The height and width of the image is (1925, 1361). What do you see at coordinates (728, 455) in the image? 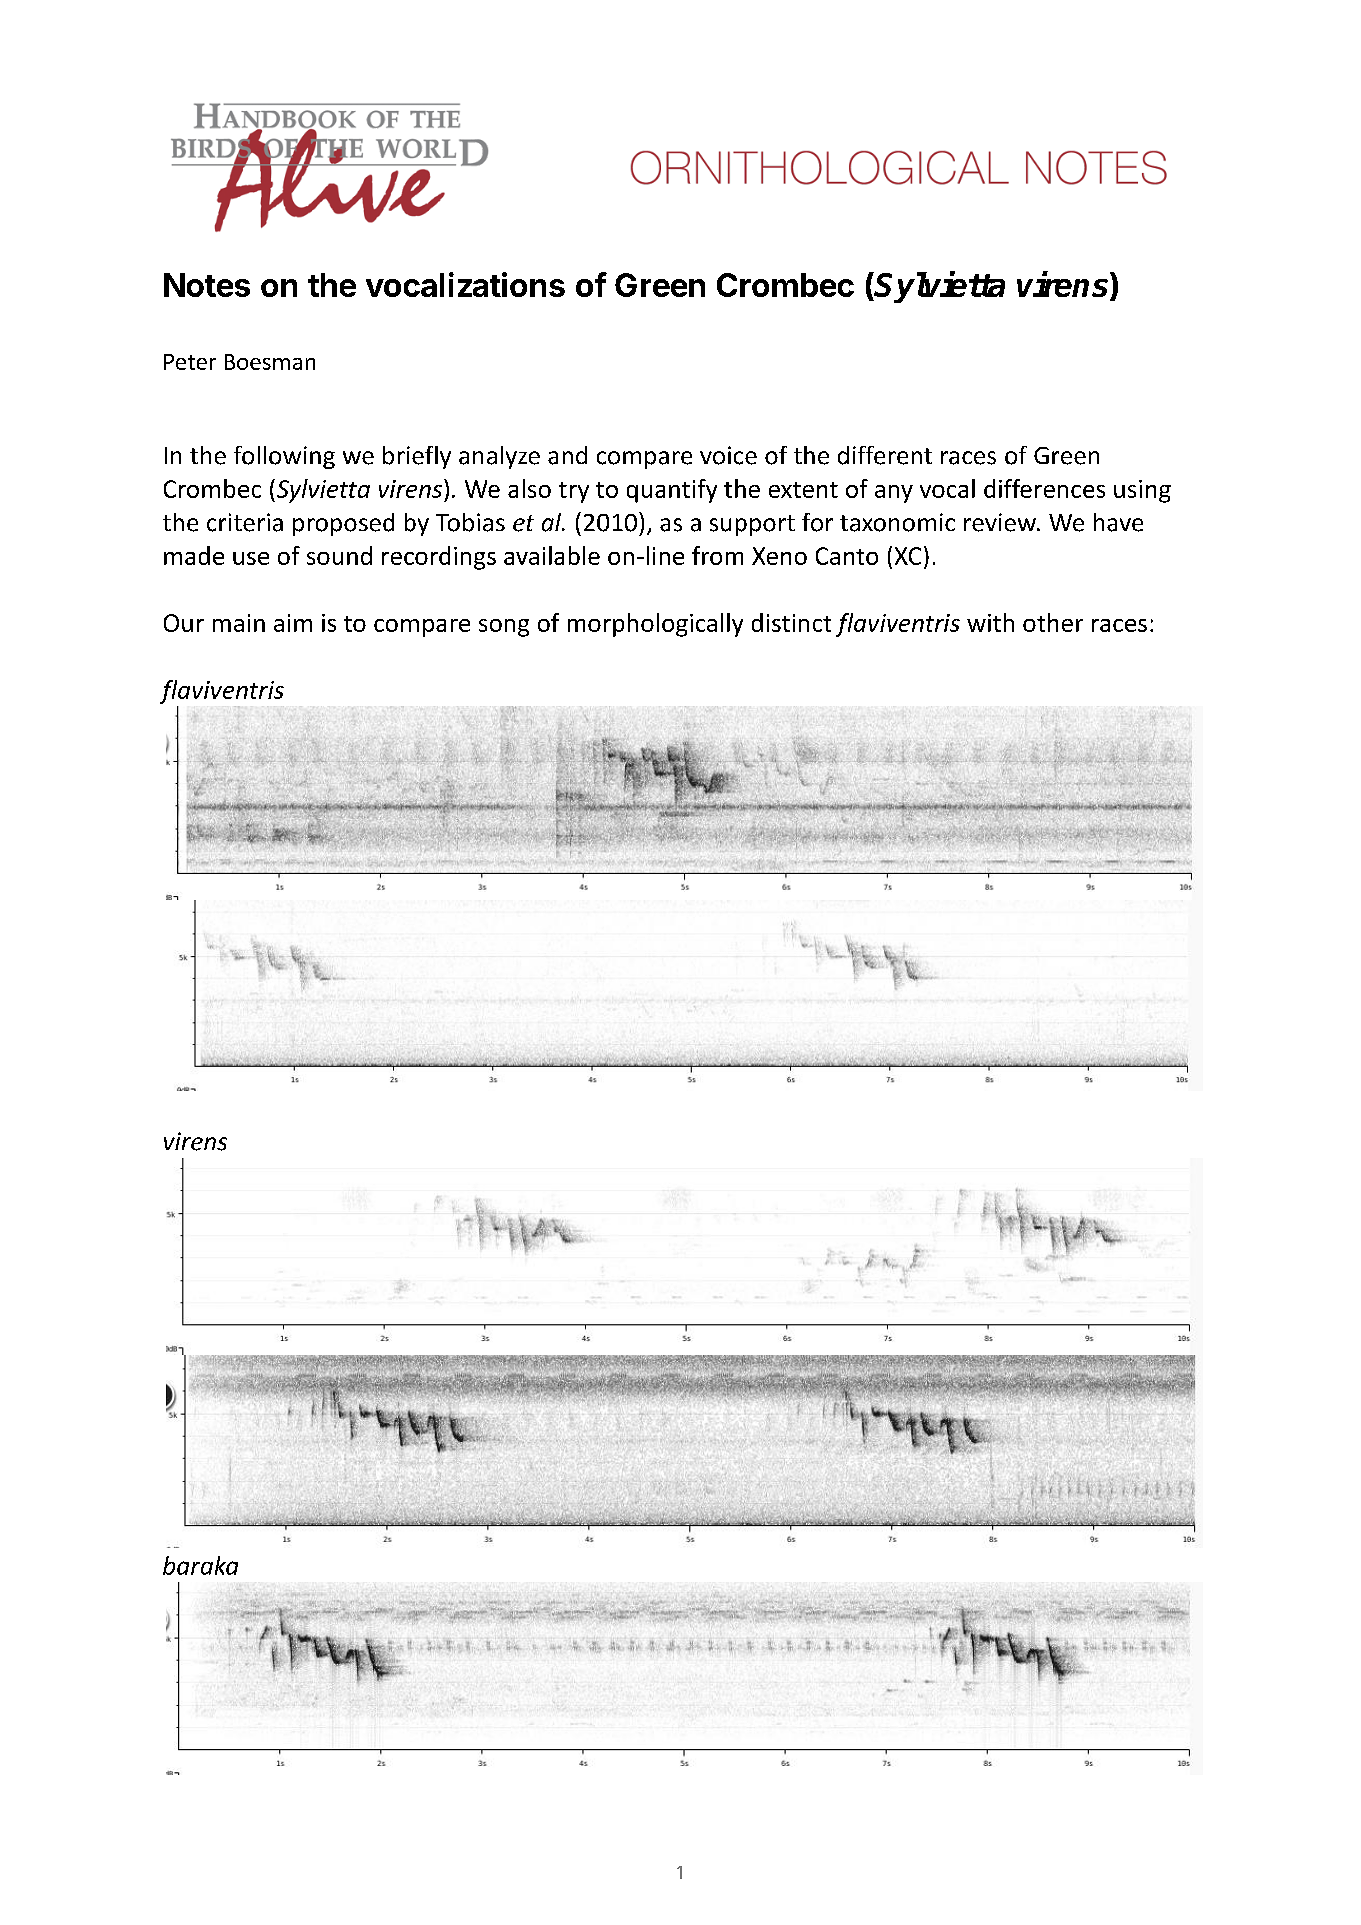
I see `voice` at bounding box center [728, 455].
